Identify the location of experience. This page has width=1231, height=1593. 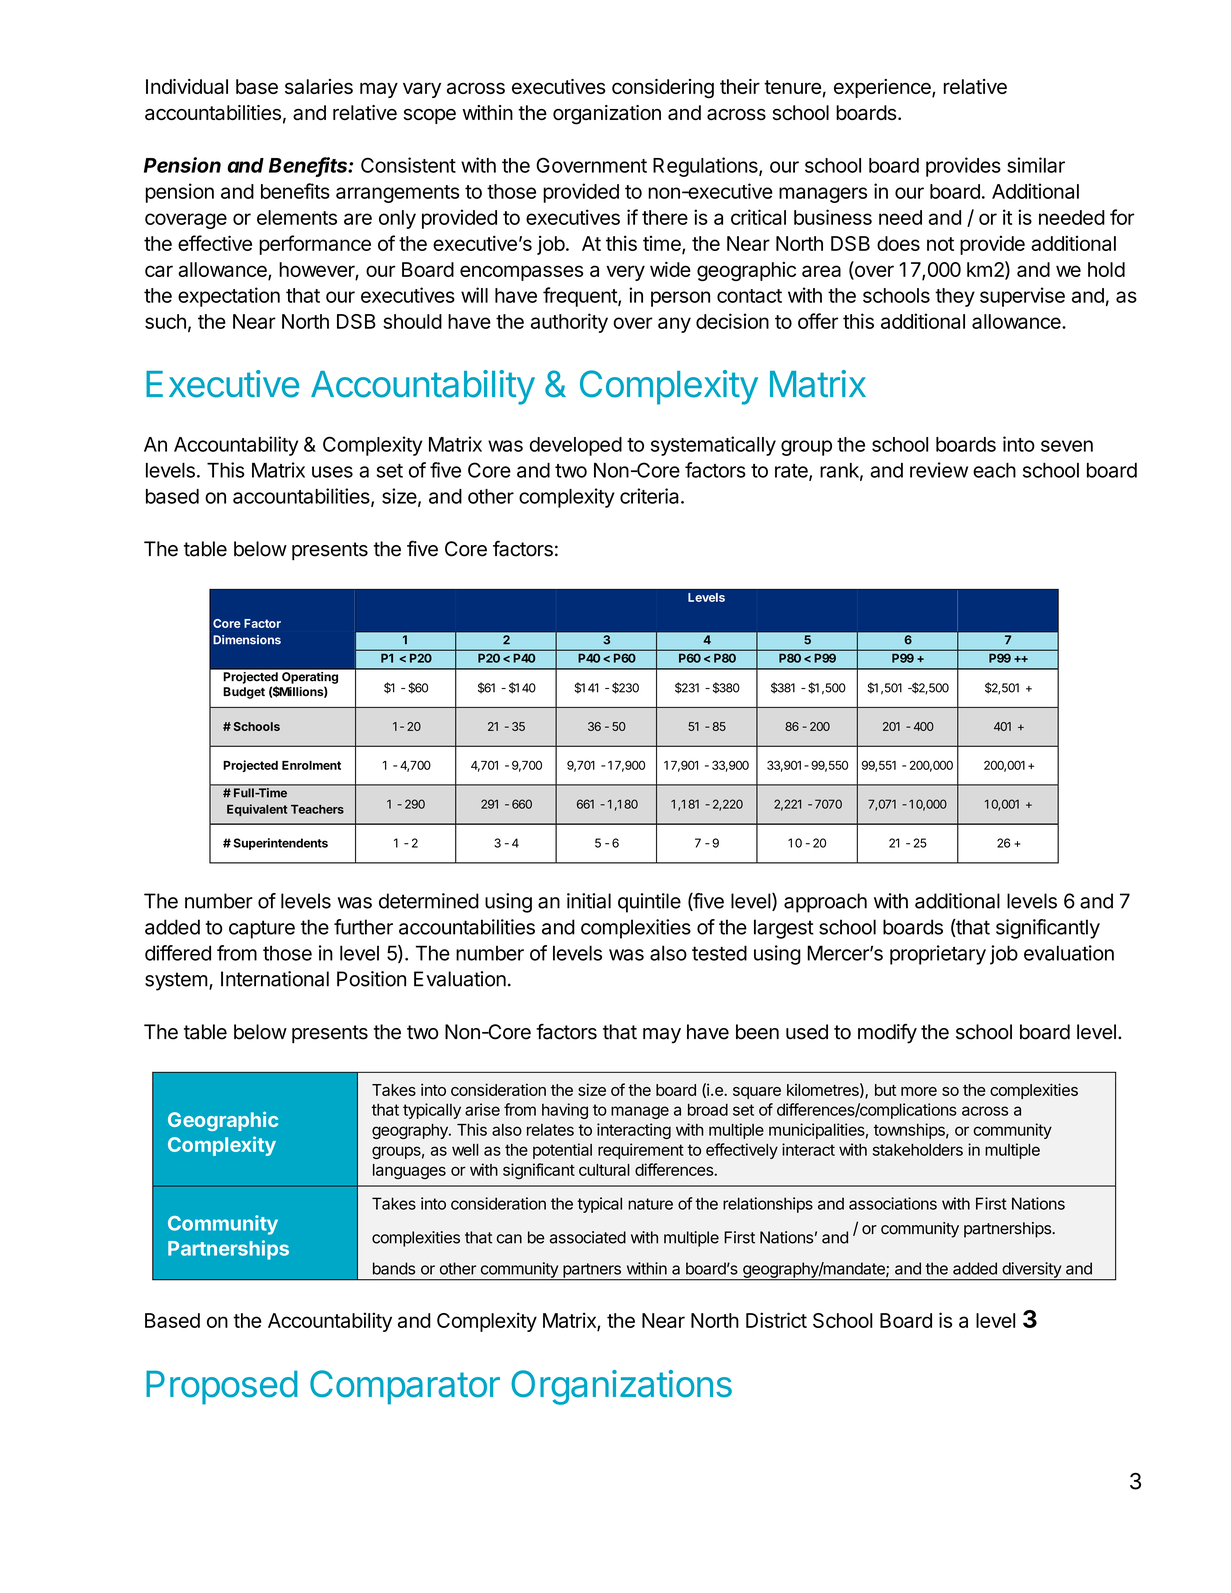
(883, 88).
